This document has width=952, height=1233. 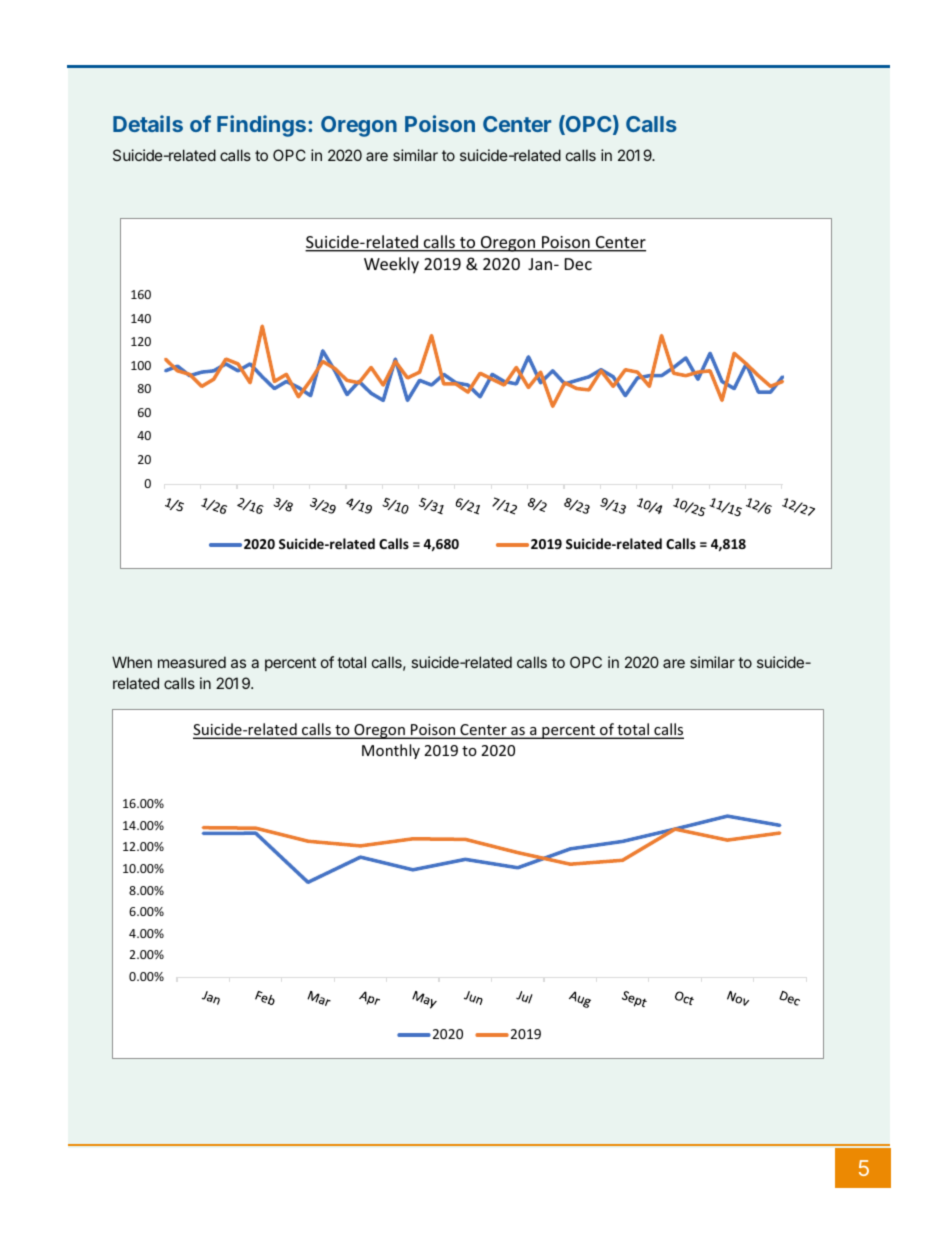 What do you see at coordinates (192, 662) in the document?
I see `measured` at bounding box center [192, 662].
